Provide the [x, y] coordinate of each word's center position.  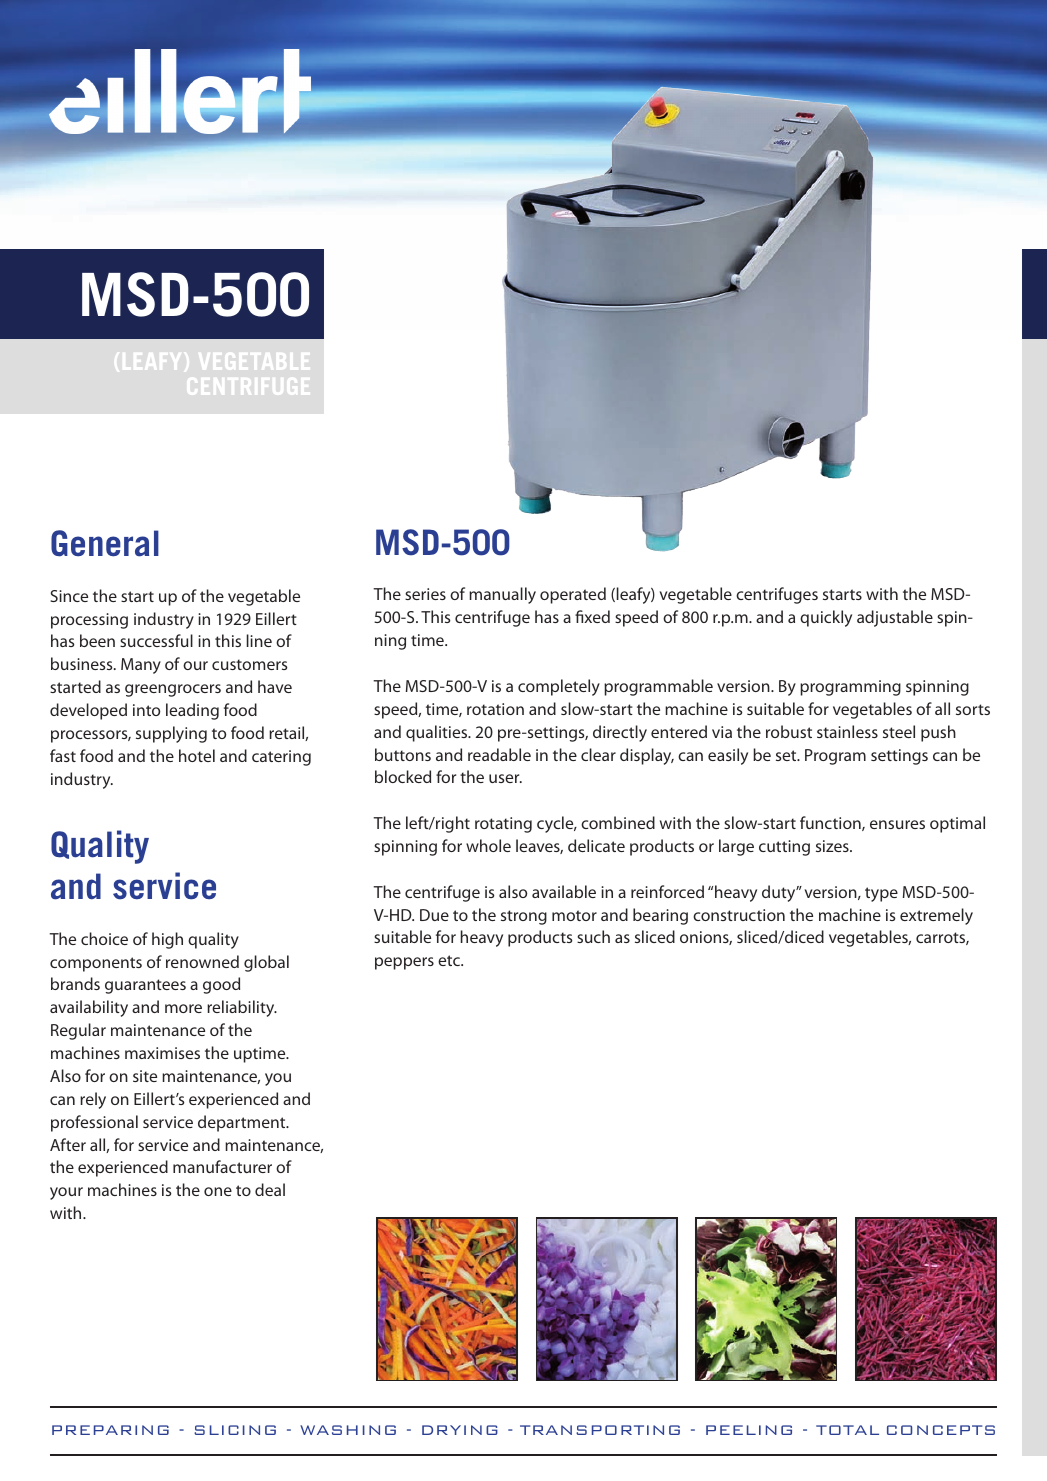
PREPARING [110, 1430]
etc [450, 960]
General [105, 543]
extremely [936, 916]
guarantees [145, 986]
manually [502, 595]
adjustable [895, 618]
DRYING [460, 1430]
